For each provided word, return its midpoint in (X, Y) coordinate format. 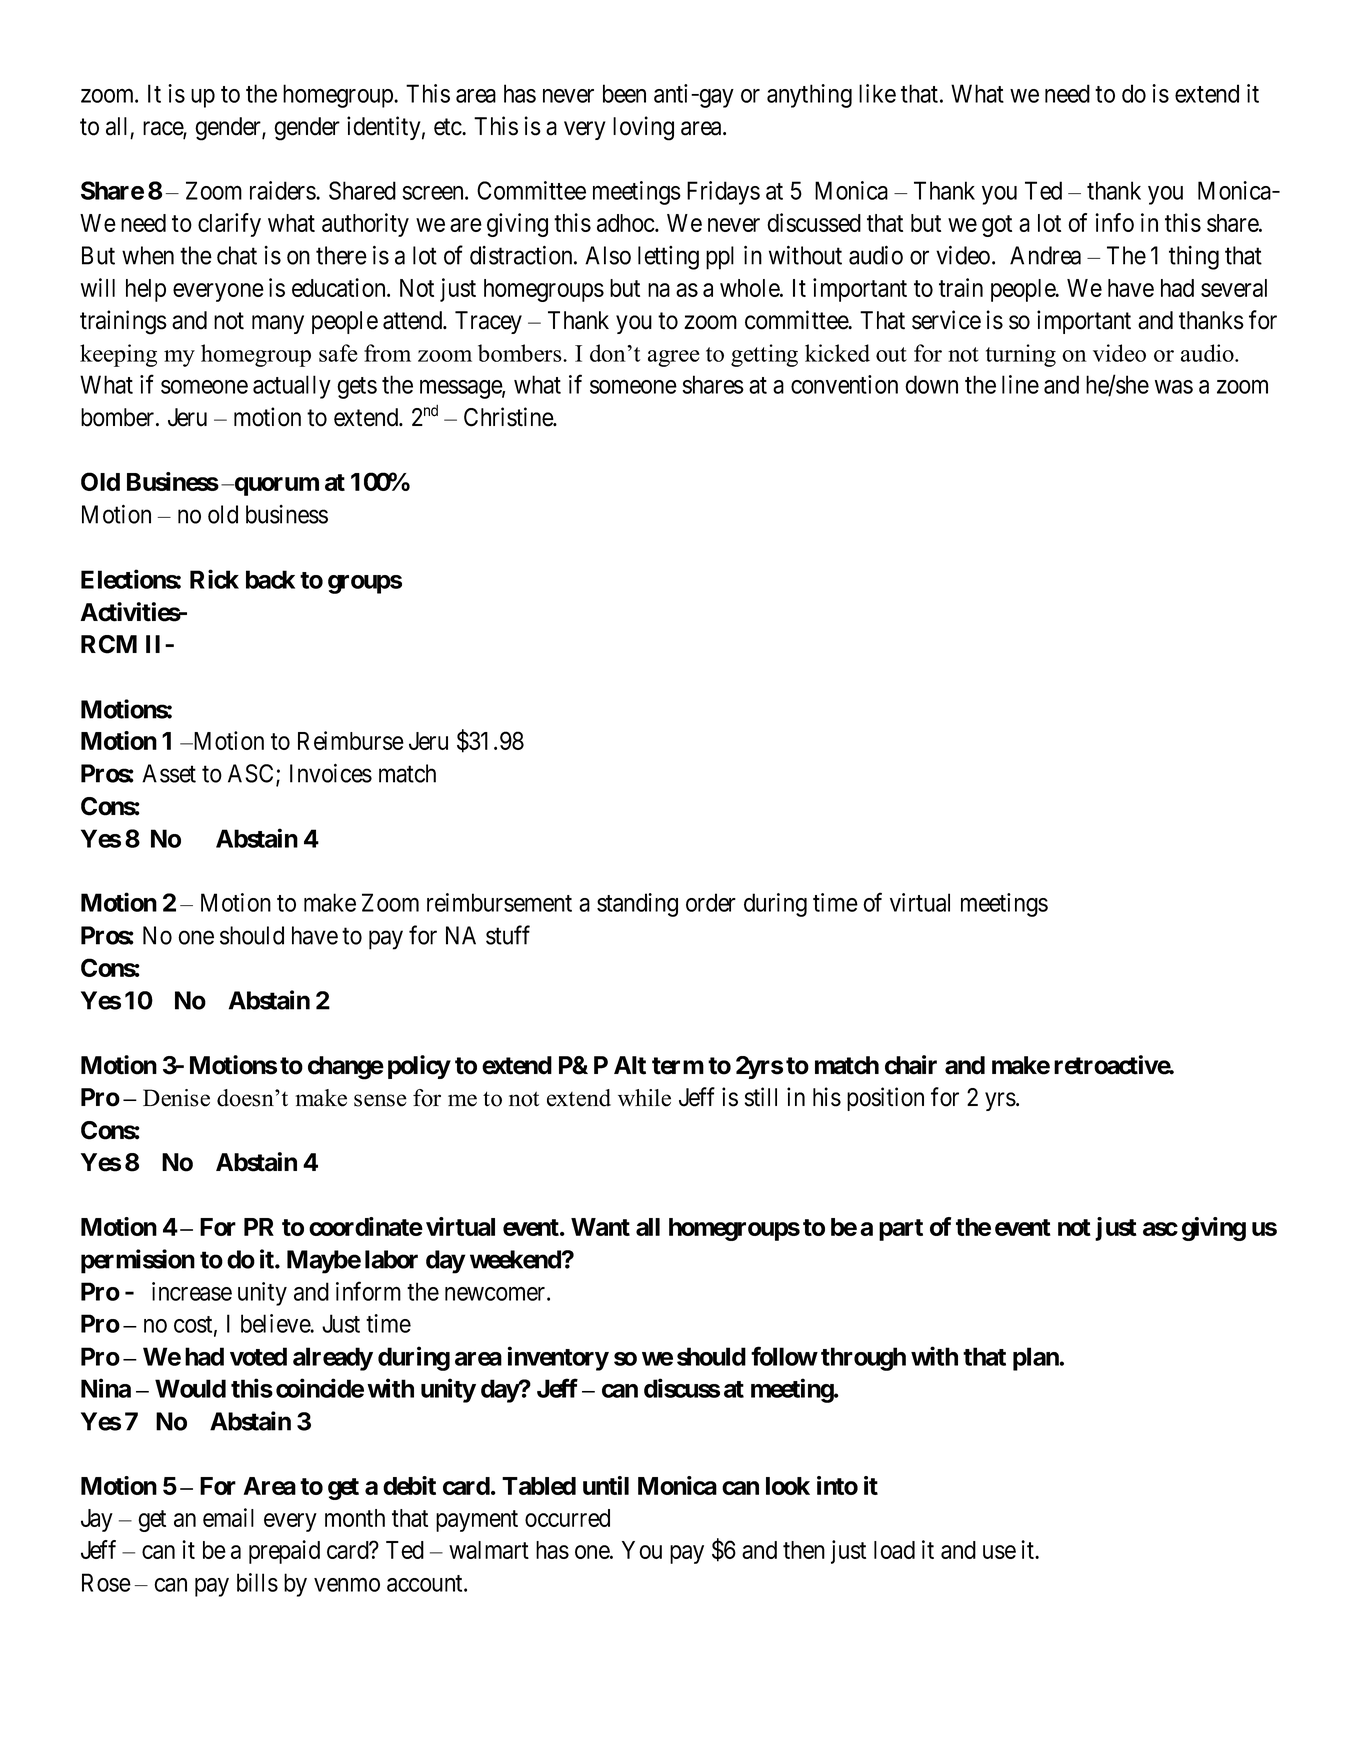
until (606, 1485)
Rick (214, 579)
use (999, 1552)
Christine (509, 417)
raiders (283, 190)
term (678, 1066)
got (997, 226)
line (1020, 384)
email (228, 1517)
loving (643, 128)
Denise (176, 1098)
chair (911, 1065)
